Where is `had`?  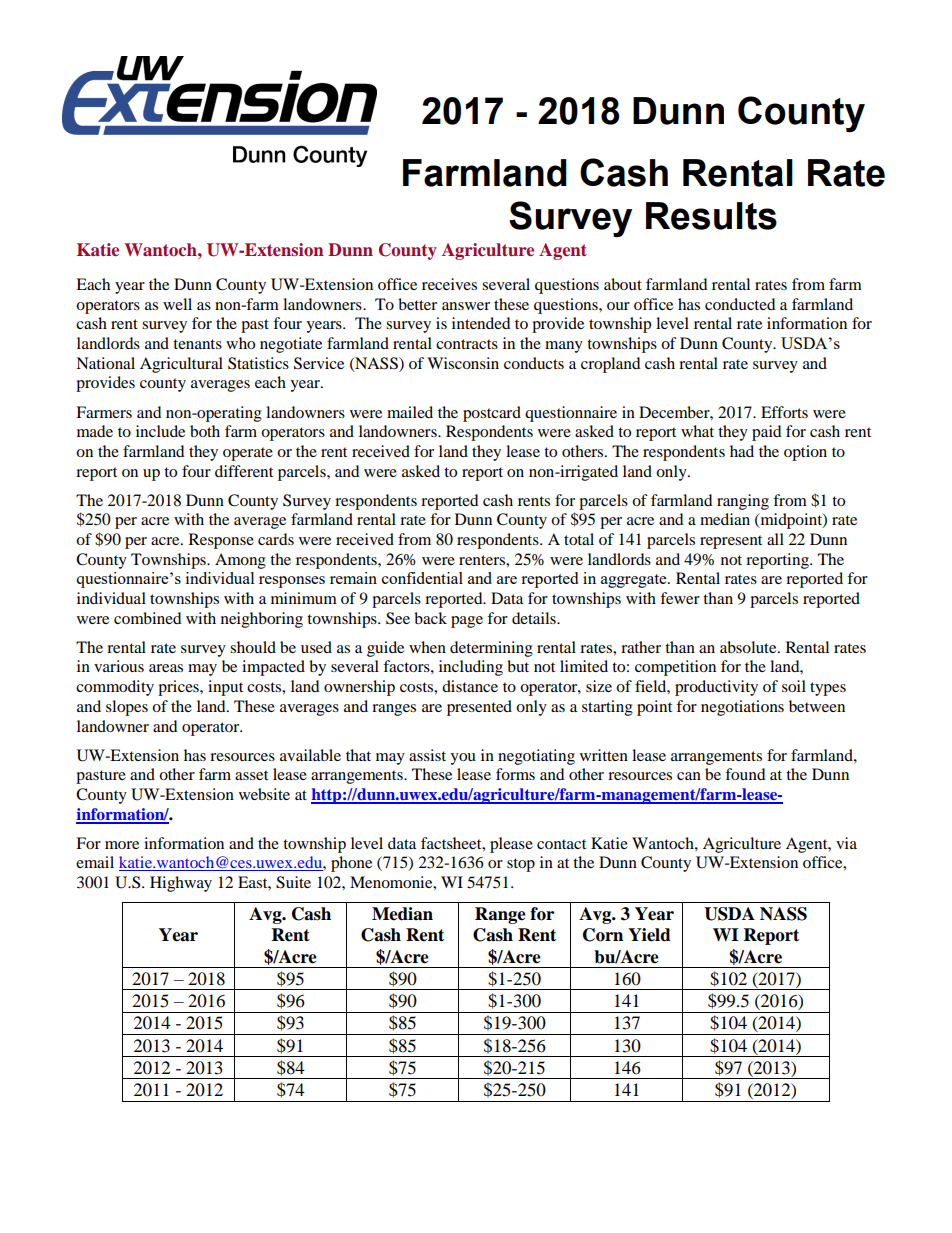 had is located at coordinates (742, 451).
